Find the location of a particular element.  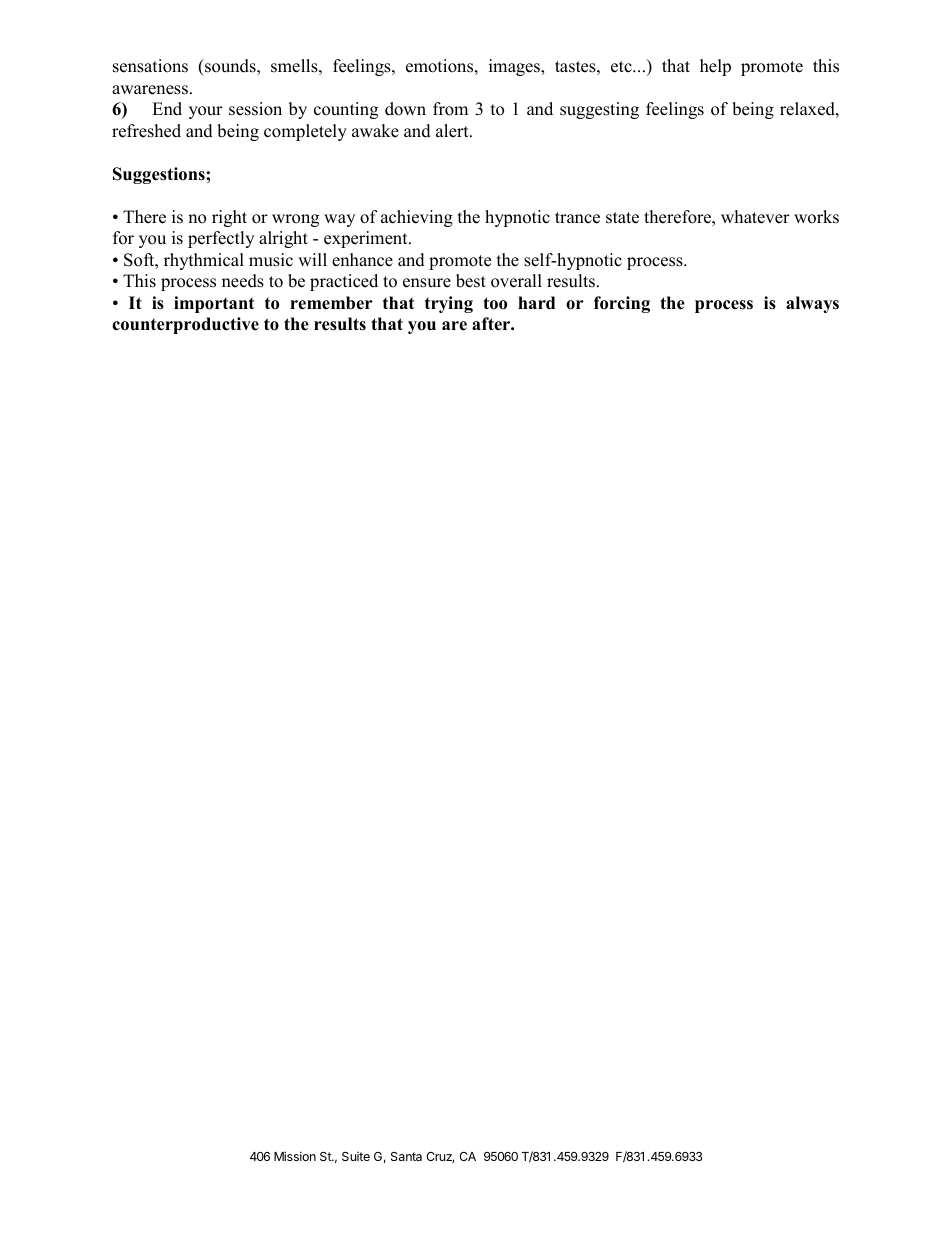

always is located at coordinates (812, 304).
